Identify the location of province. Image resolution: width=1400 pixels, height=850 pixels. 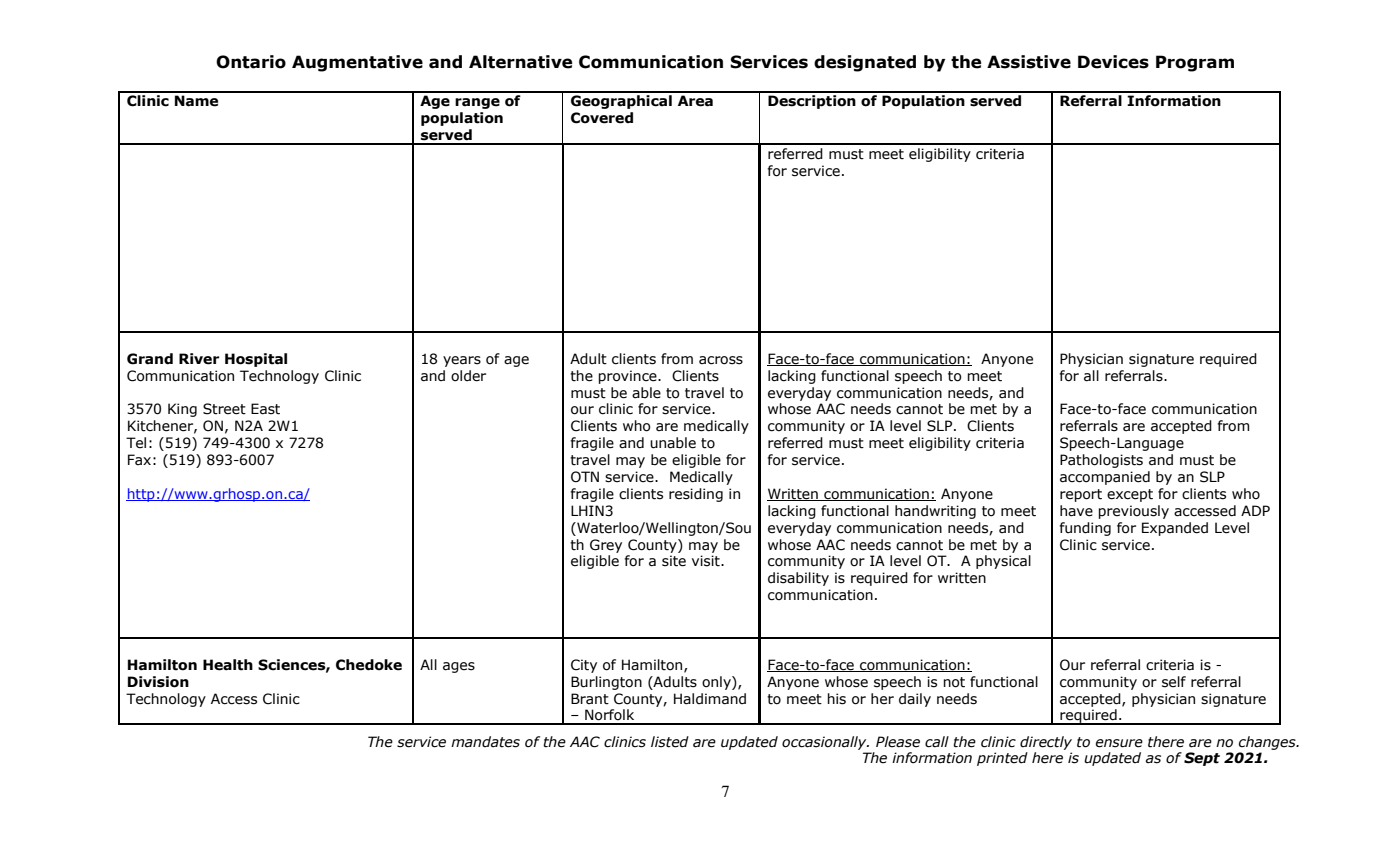
(628, 377).
